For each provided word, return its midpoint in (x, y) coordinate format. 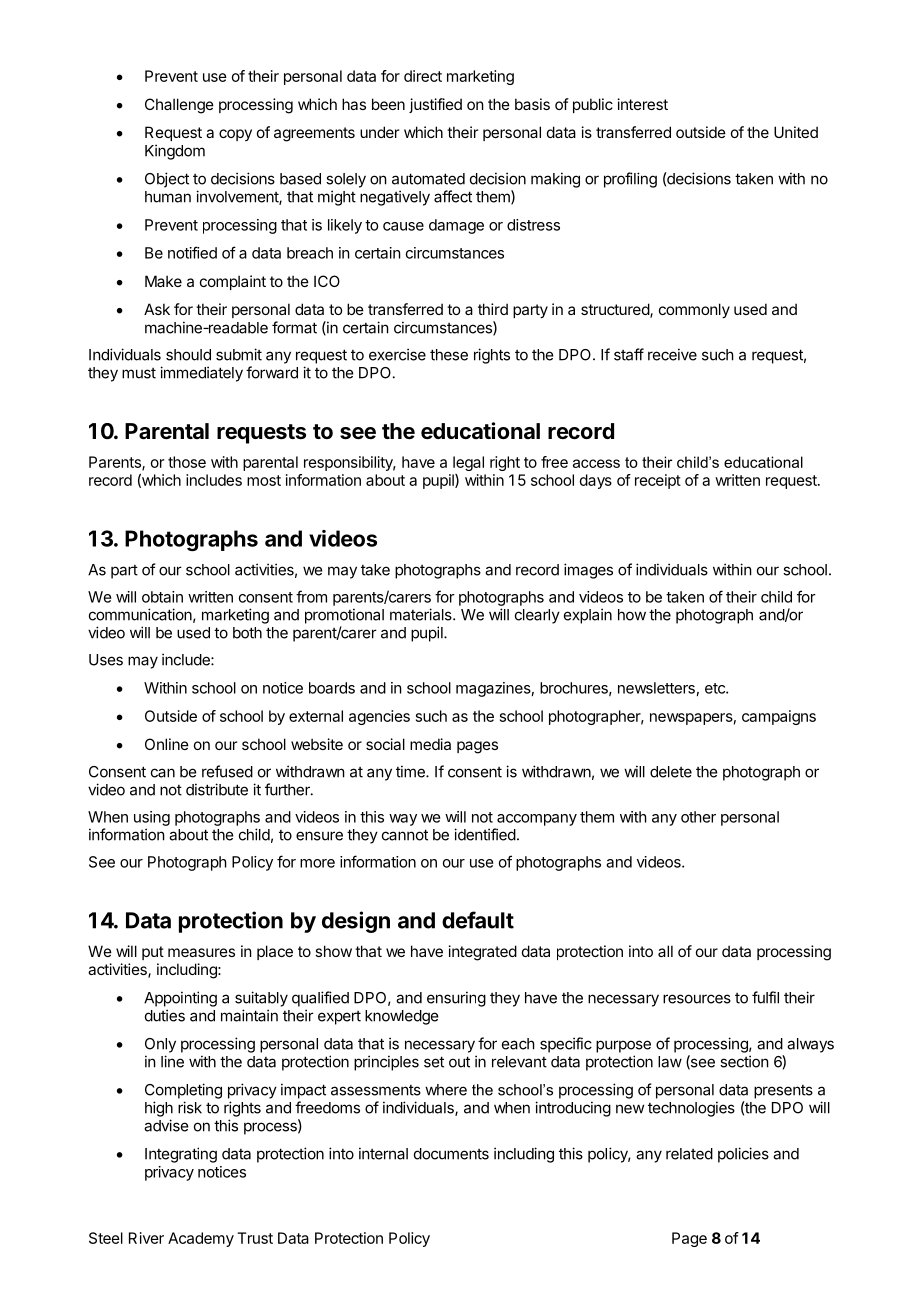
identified (485, 834)
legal (468, 463)
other (698, 817)
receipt (658, 481)
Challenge (179, 106)
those (187, 462)
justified (435, 105)
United (796, 132)
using (152, 818)
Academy (201, 1239)
